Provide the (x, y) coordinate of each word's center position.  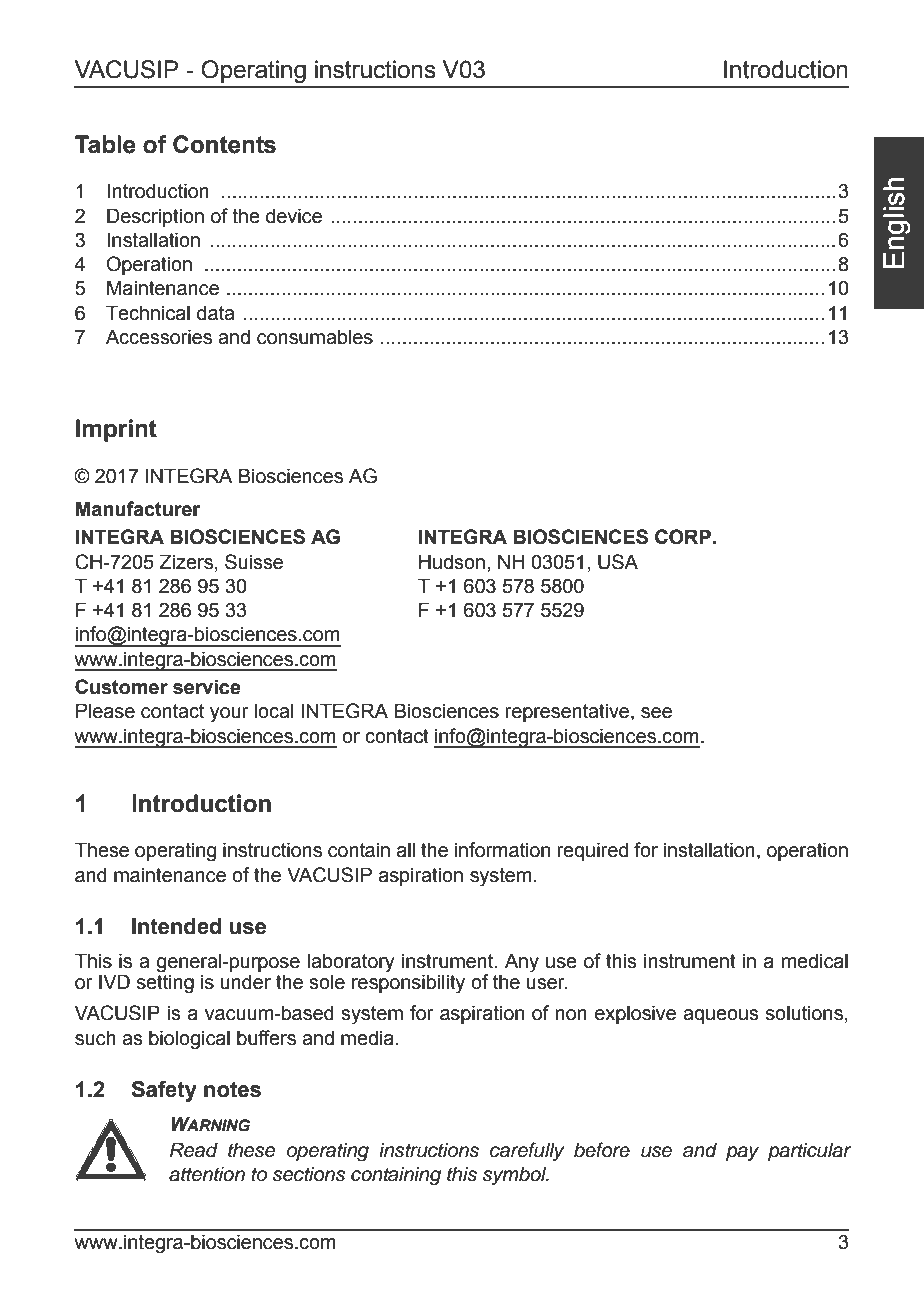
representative (569, 712)
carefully (527, 1151)
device (294, 216)
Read (194, 1150)
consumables (315, 337)
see (656, 713)
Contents (224, 144)
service (207, 687)
